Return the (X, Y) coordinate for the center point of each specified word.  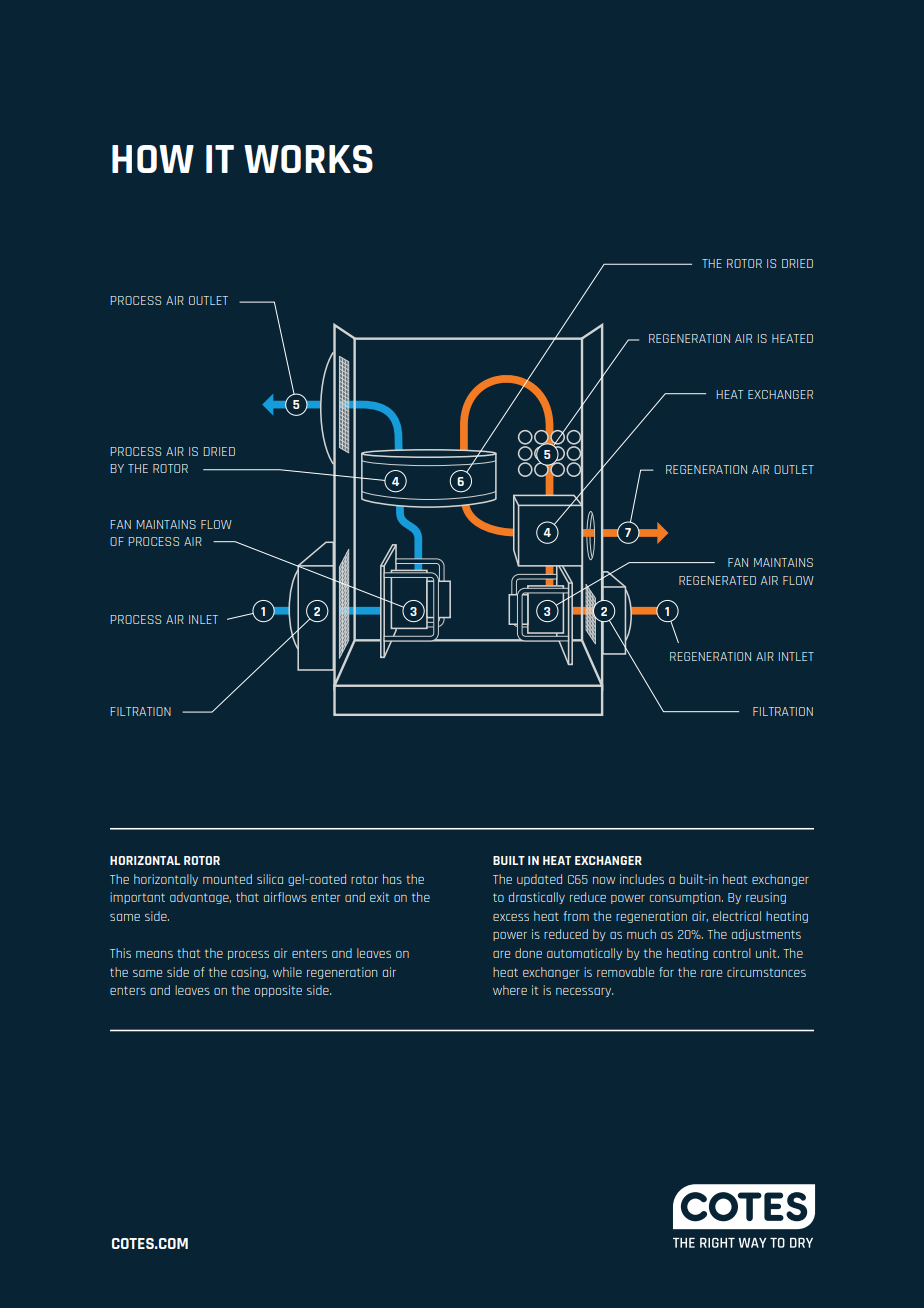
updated (539, 880)
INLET (203, 619)
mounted (227, 879)
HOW (153, 159)
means (154, 954)
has (392, 879)
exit (379, 897)
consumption (686, 898)
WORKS (308, 159)
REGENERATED (717, 580)
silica (270, 879)
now (604, 880)
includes (642, 879)
